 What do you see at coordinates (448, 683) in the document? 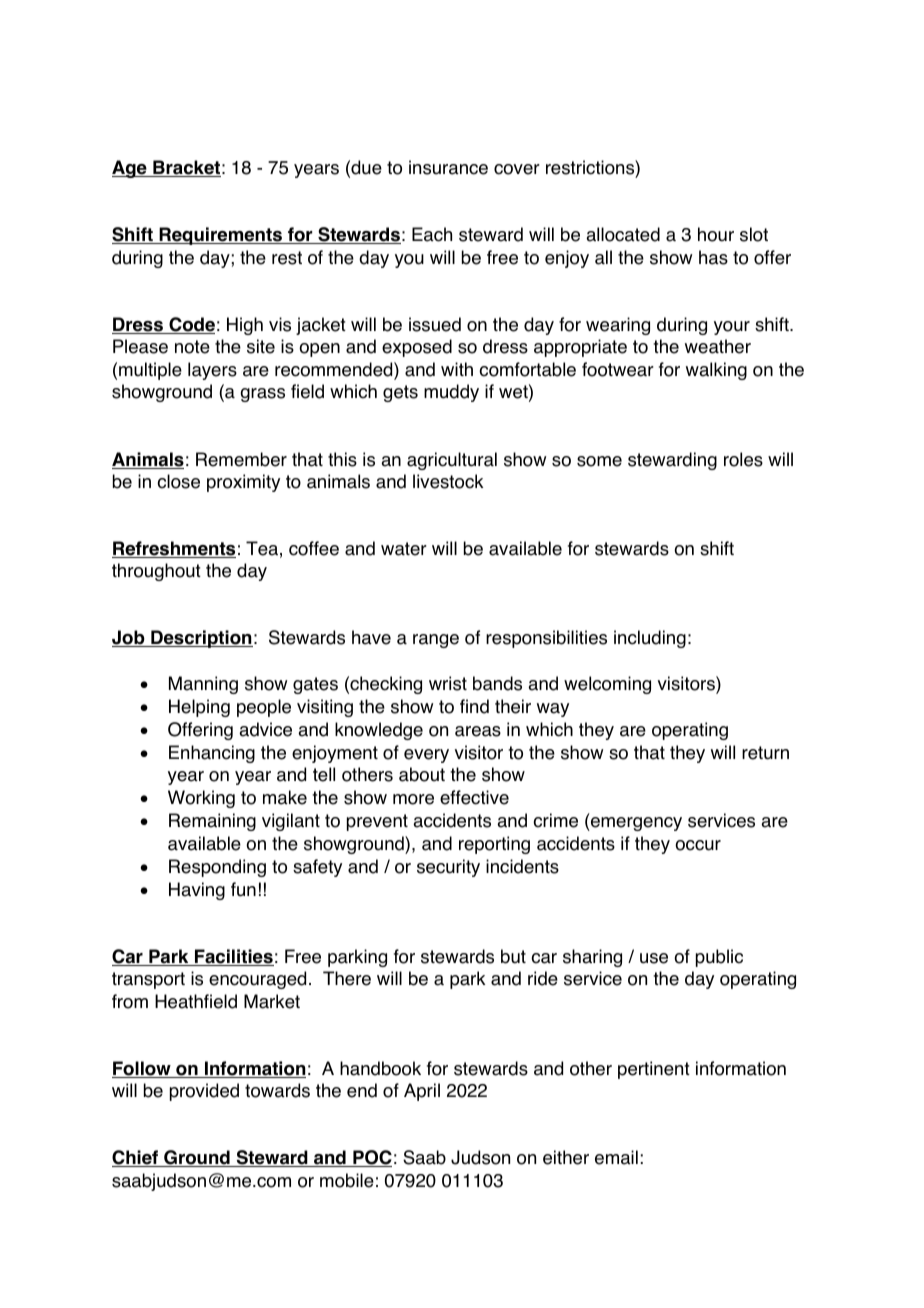
I see `wrist` at bounding box center [448, 683].
